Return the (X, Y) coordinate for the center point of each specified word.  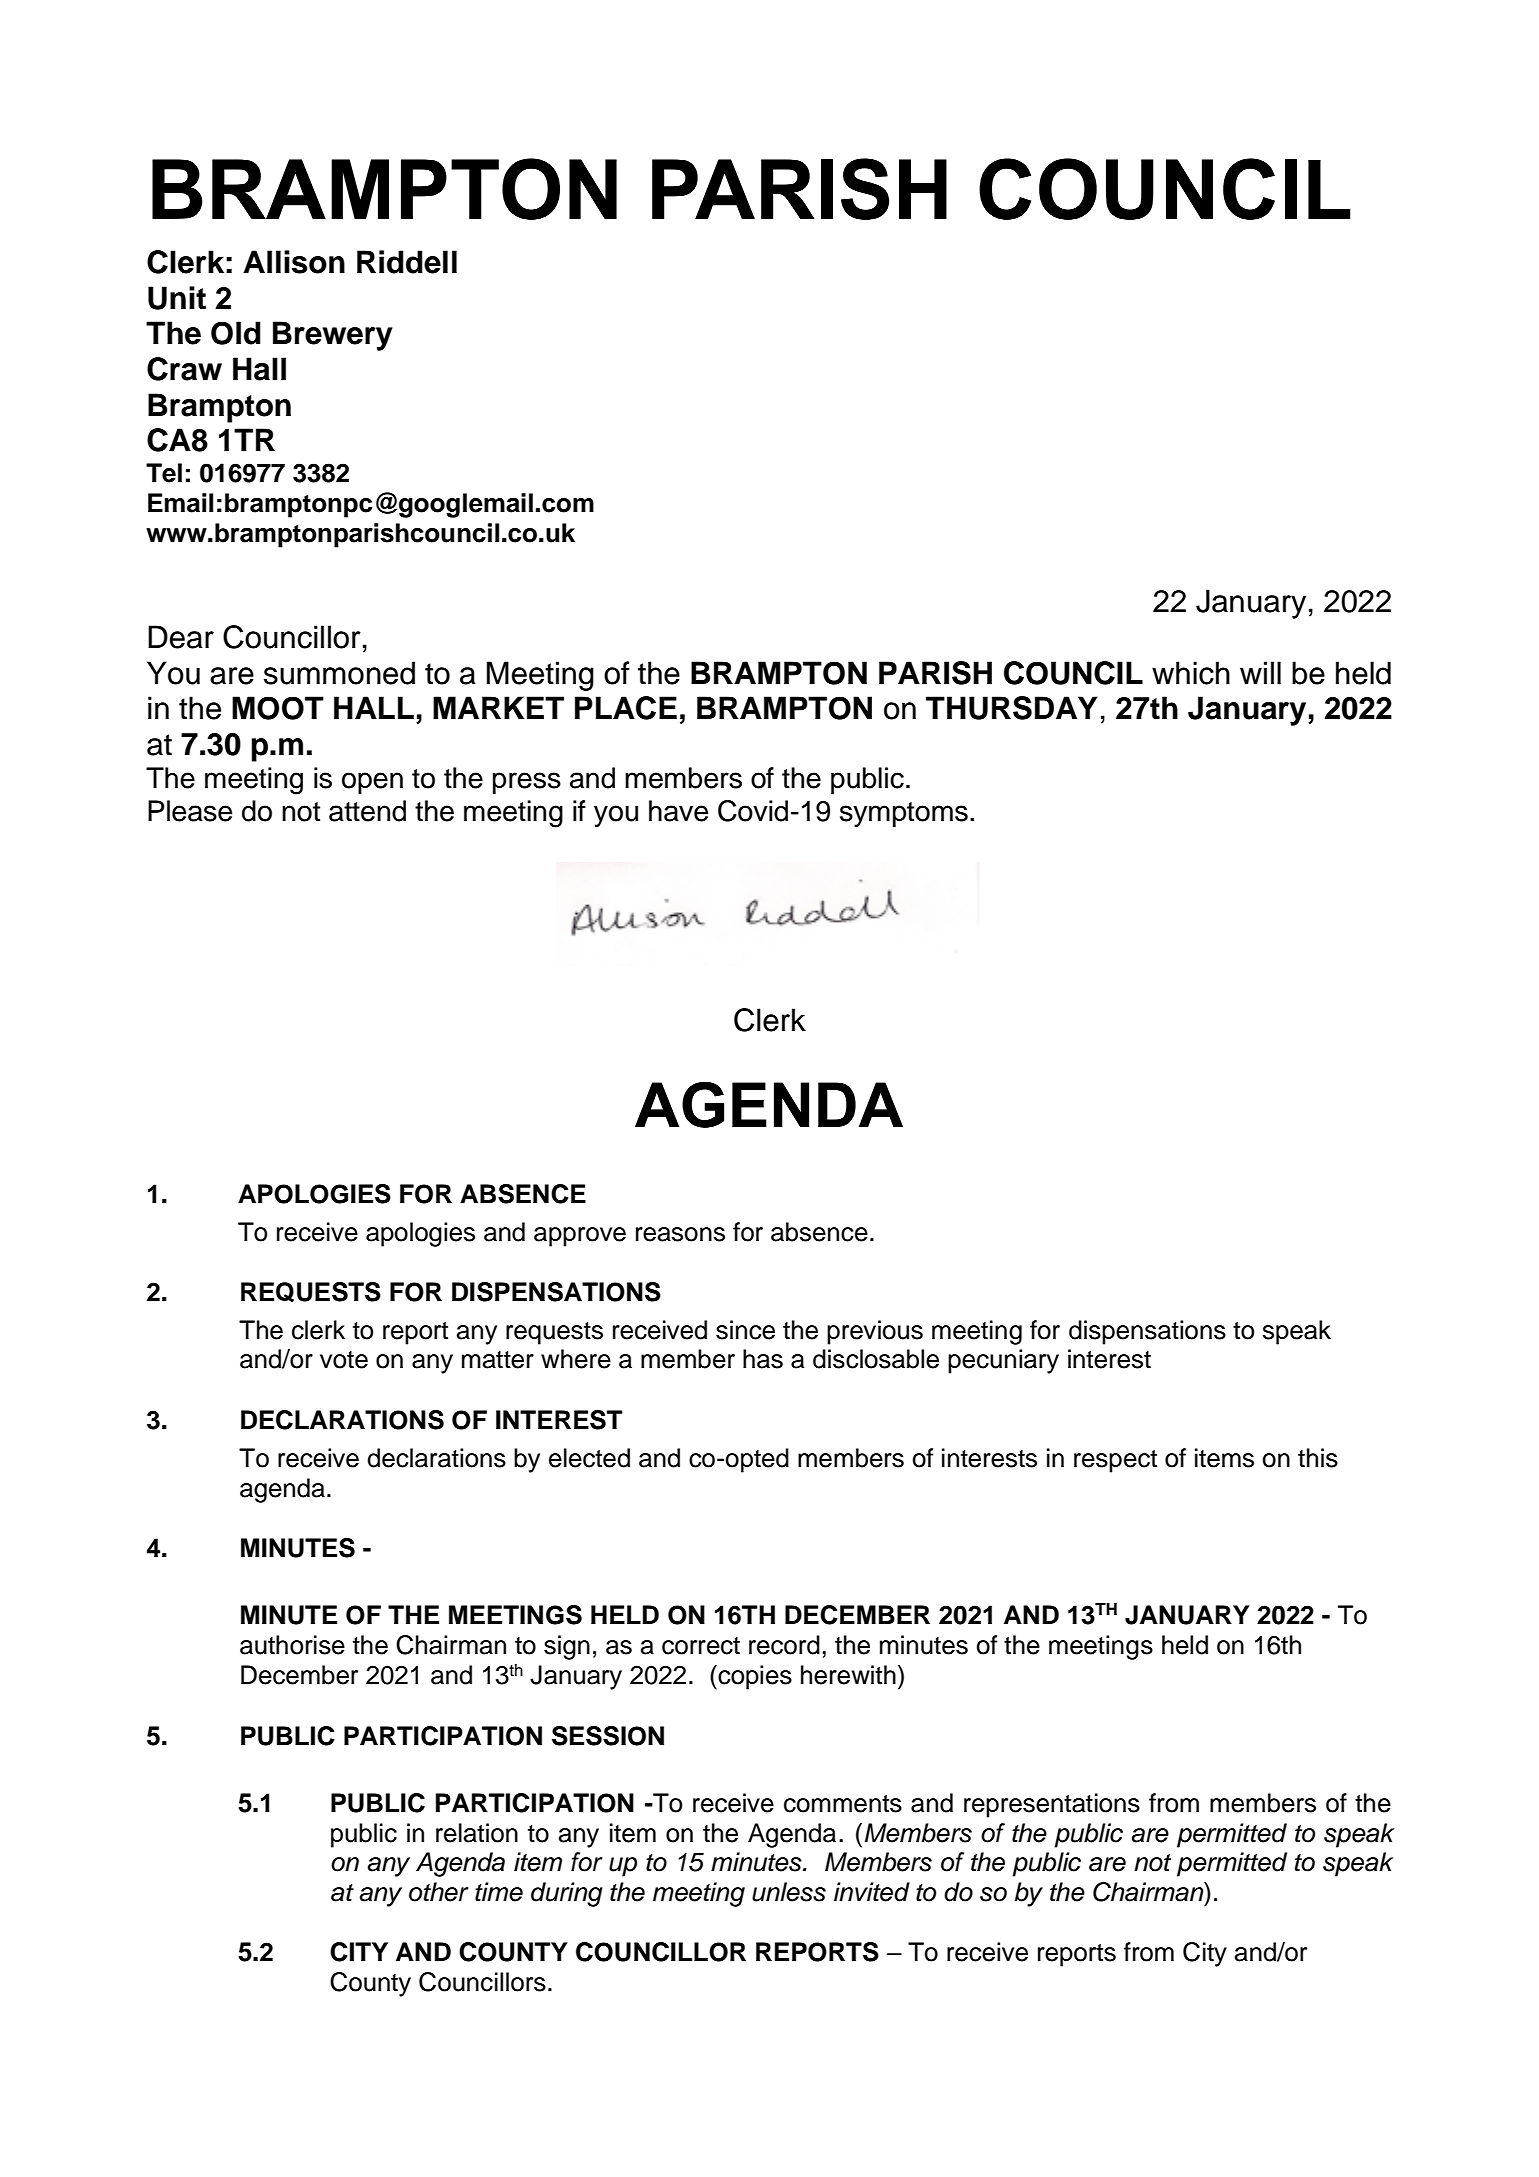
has (763, 1359)
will (1260, 672)
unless (789, 1892)
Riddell (407, 262)
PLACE (626, 708)
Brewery (332, 336)
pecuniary (1003, 1361)
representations (1052, 1805)
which (1191, 673)
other (439, 1892)
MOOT (278, 708)
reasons (680, 1234)
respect (1115, 1461)
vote (344, 1360)
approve (580, 1237)
